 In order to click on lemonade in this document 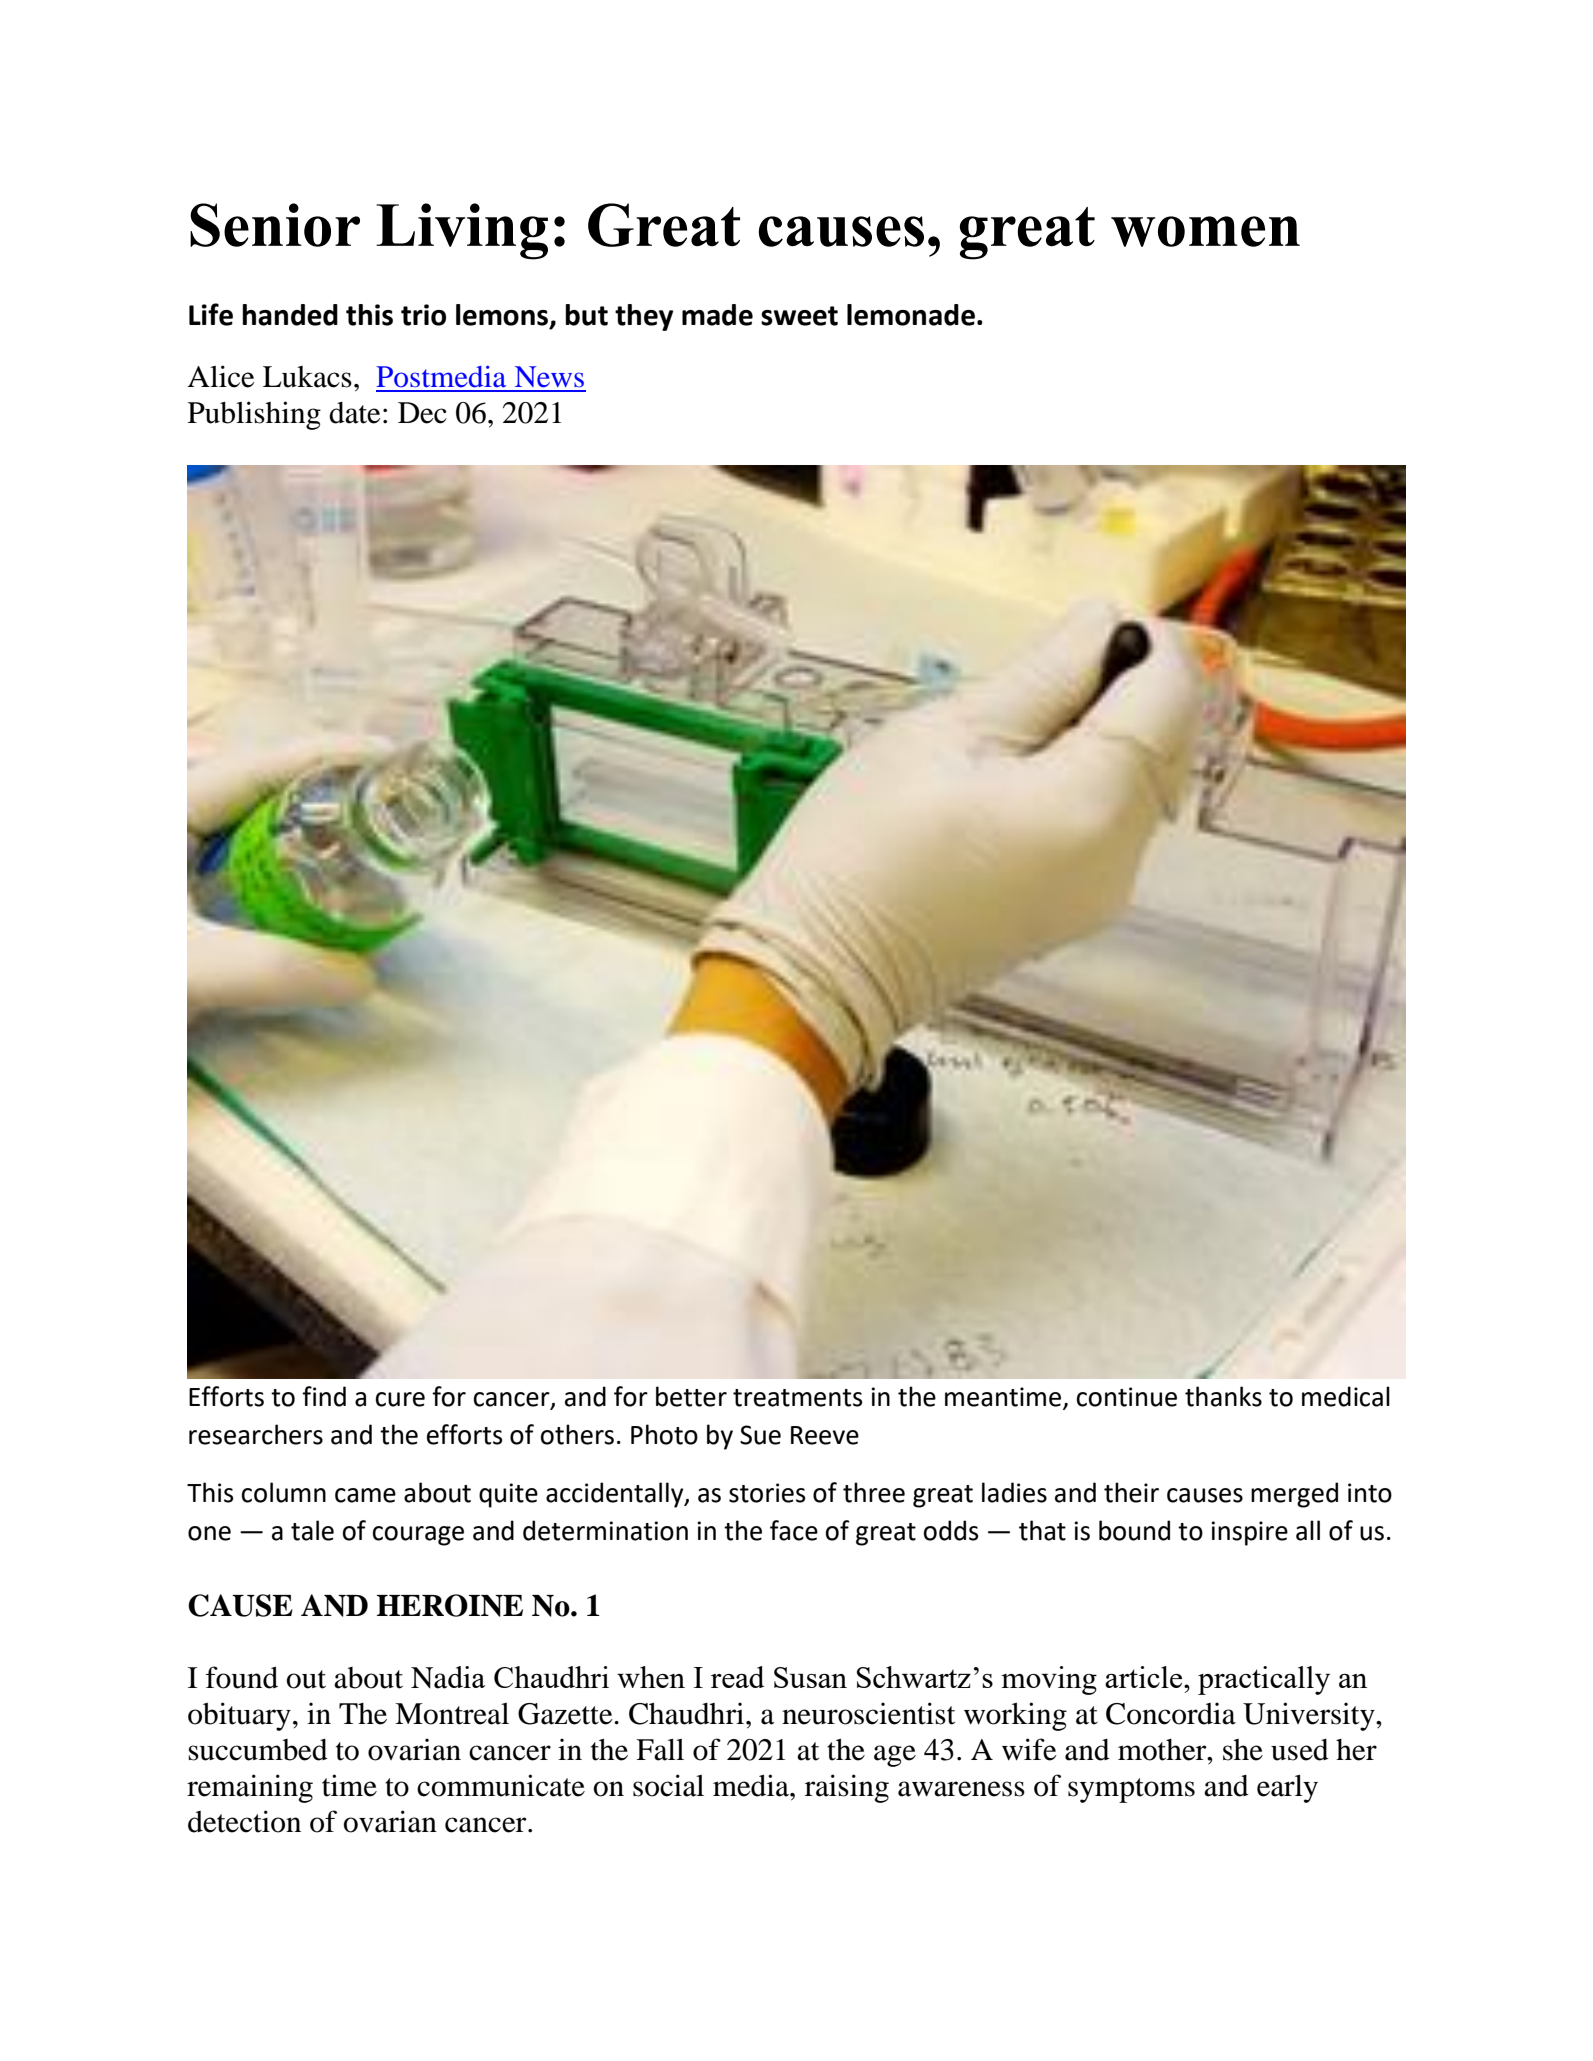, I will do `click(911, 315)`.
